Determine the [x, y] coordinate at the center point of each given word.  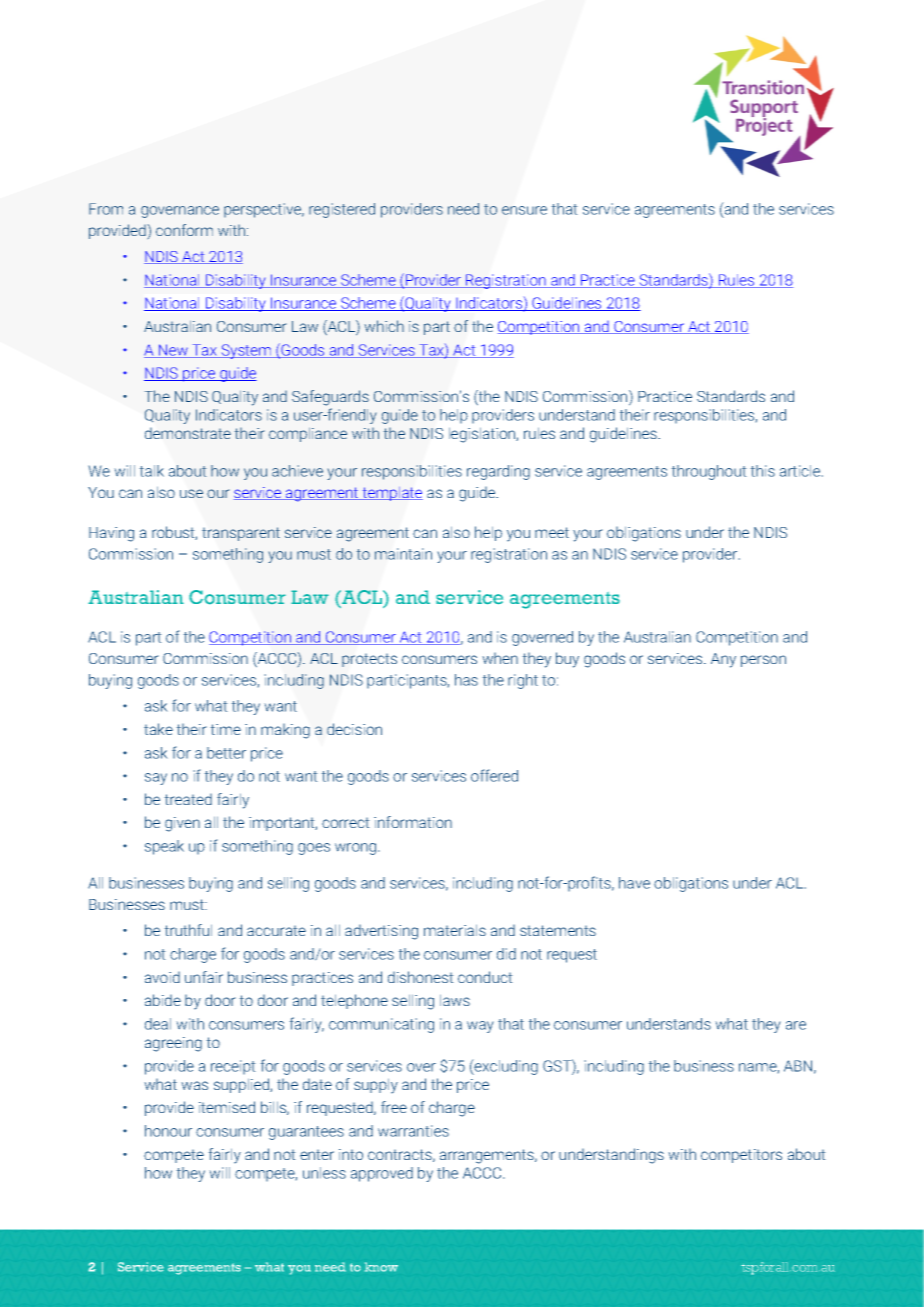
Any [723, 660]
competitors [741, 1156]
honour [168, 1131]
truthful [188, 930]
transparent [241, 534]
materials [455, 930]
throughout [709, 472]
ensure [524, 210]
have [634, 883]
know [381, 1267]
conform [184, 230]
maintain [403, 554]
